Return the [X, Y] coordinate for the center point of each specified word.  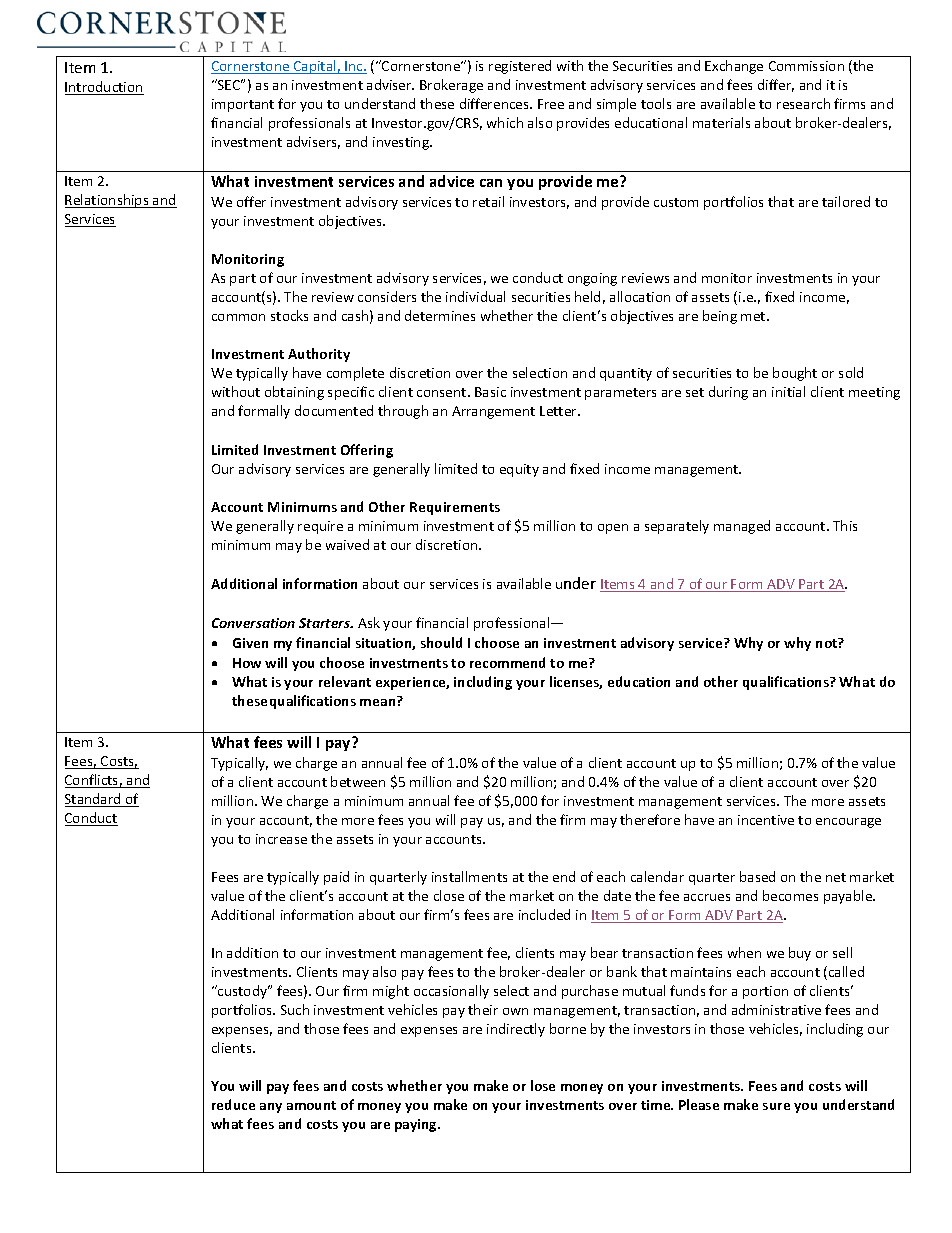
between [358, 781]
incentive [766, 820]
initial [788, 391]
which [505, 122]
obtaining [294, 393]
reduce [233, 1104]
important [243, 105]
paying [417, 1125]
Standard [94, 800]
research [803, 103]
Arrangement [493, 412]
